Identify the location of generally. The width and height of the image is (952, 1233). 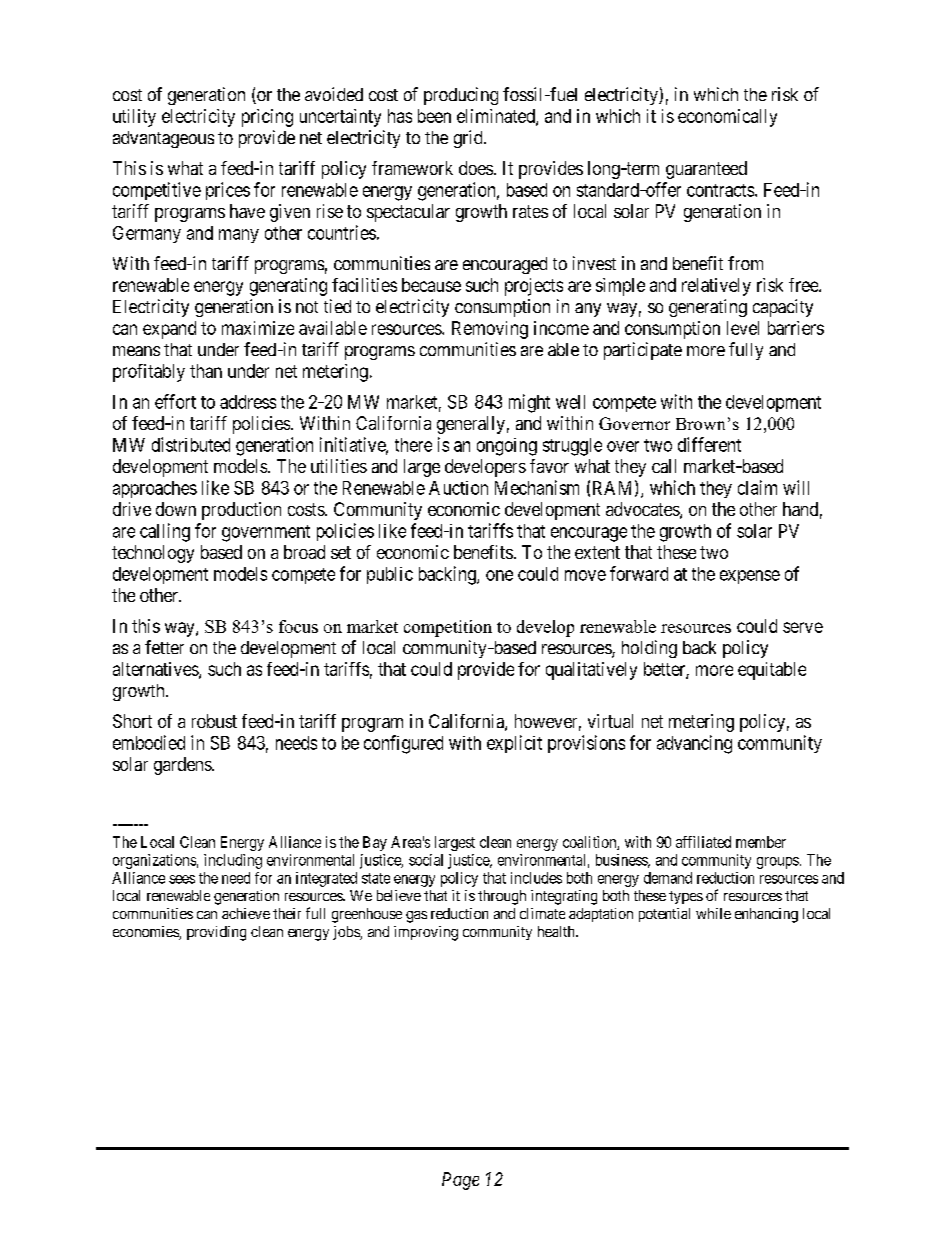
(471, 425).
